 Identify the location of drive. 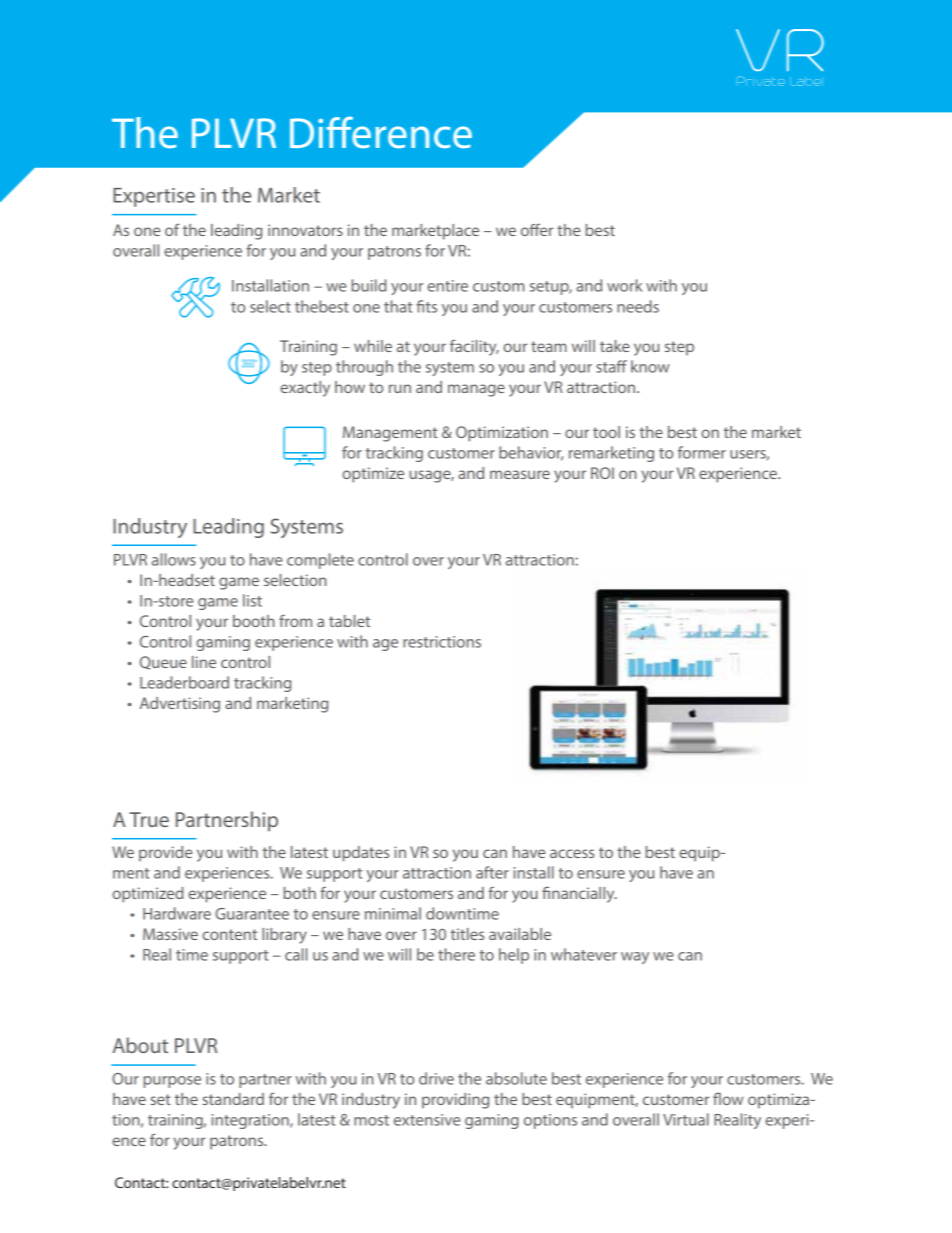
(436, 1078).
